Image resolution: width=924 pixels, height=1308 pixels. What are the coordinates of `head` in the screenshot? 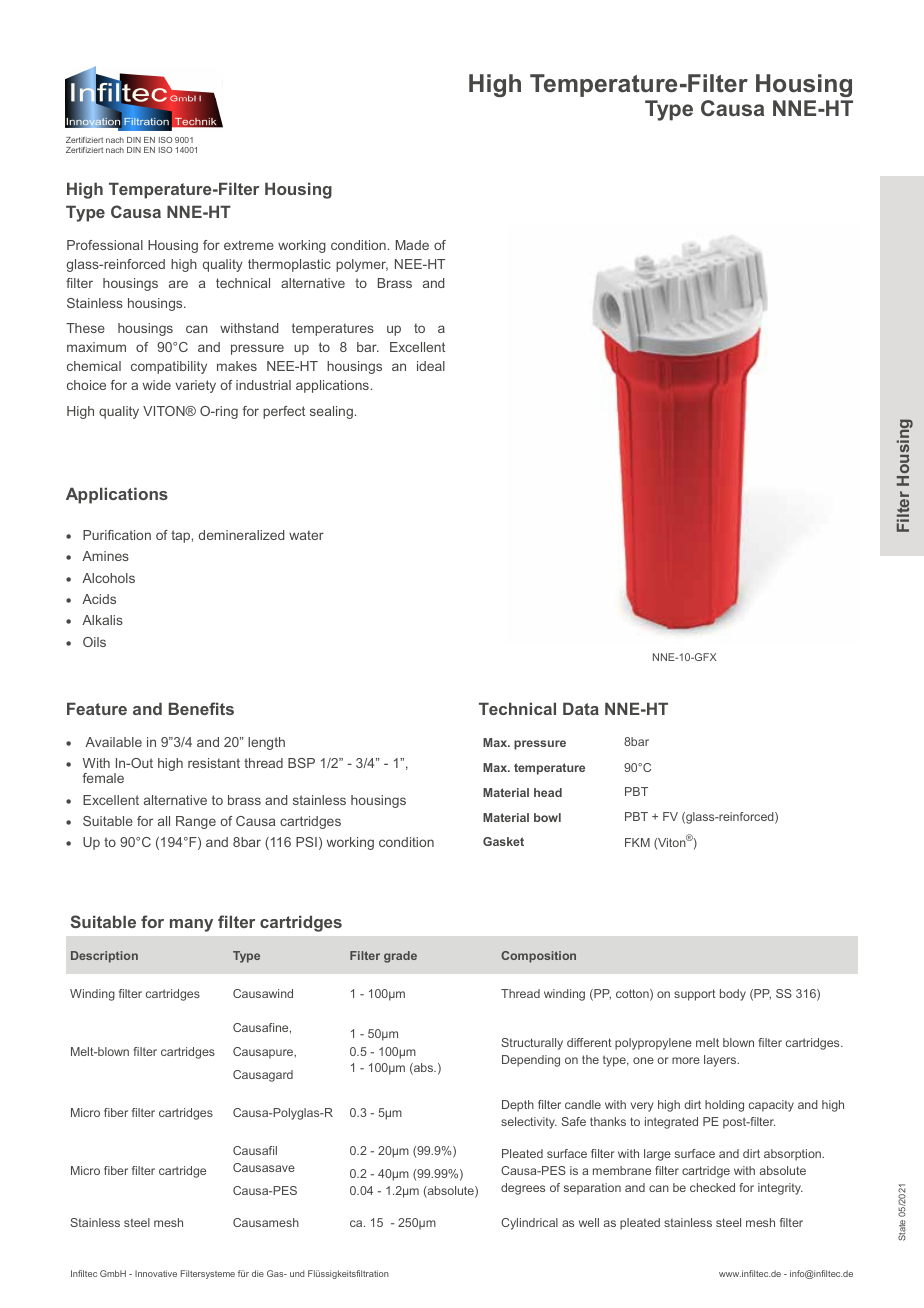 It's located at (548, 792).
